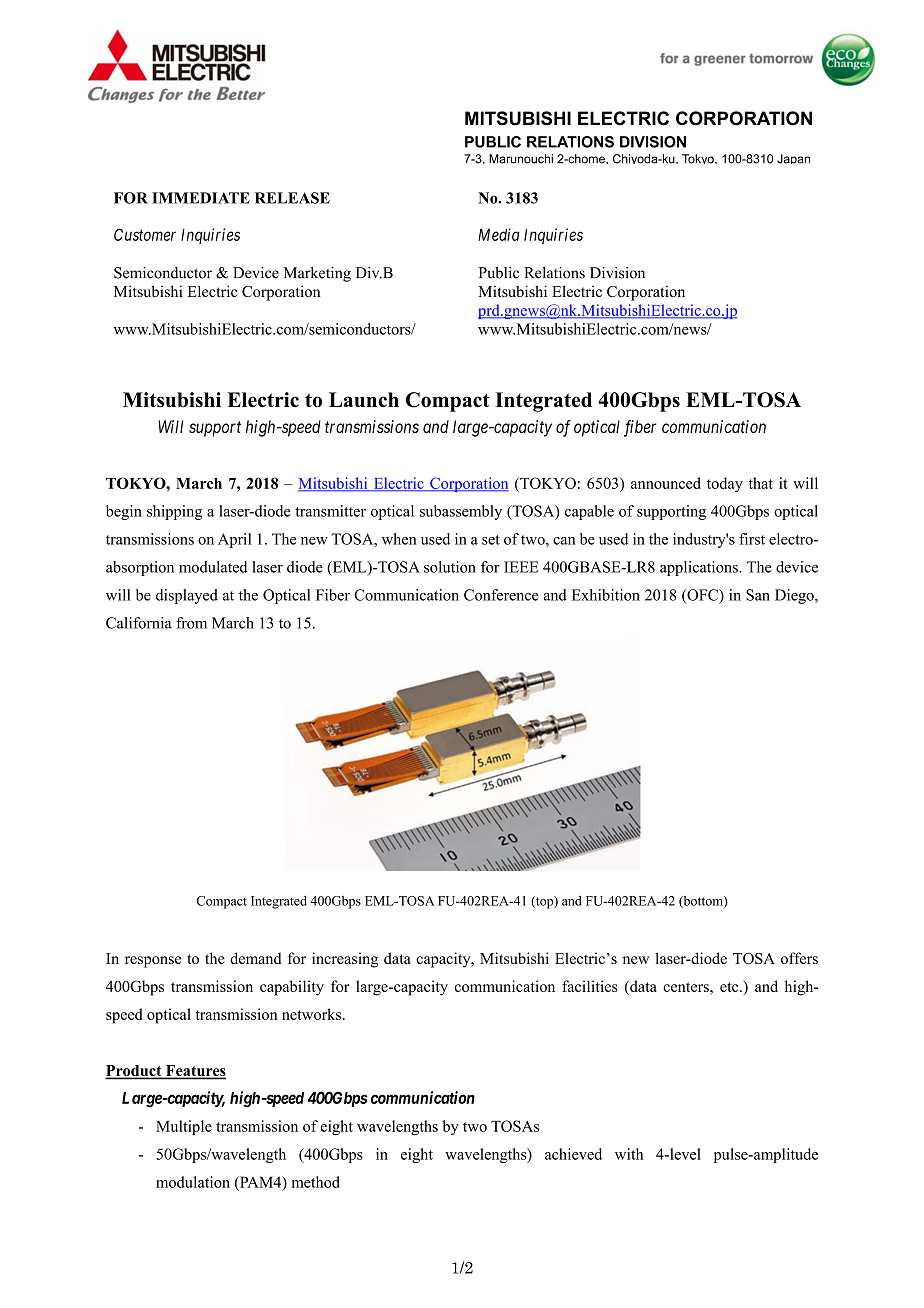 The image size is (924, 1308). What do you see at coordinates (345, 960) in the page?
I see `increasing` at bounding box center [345, 960].
